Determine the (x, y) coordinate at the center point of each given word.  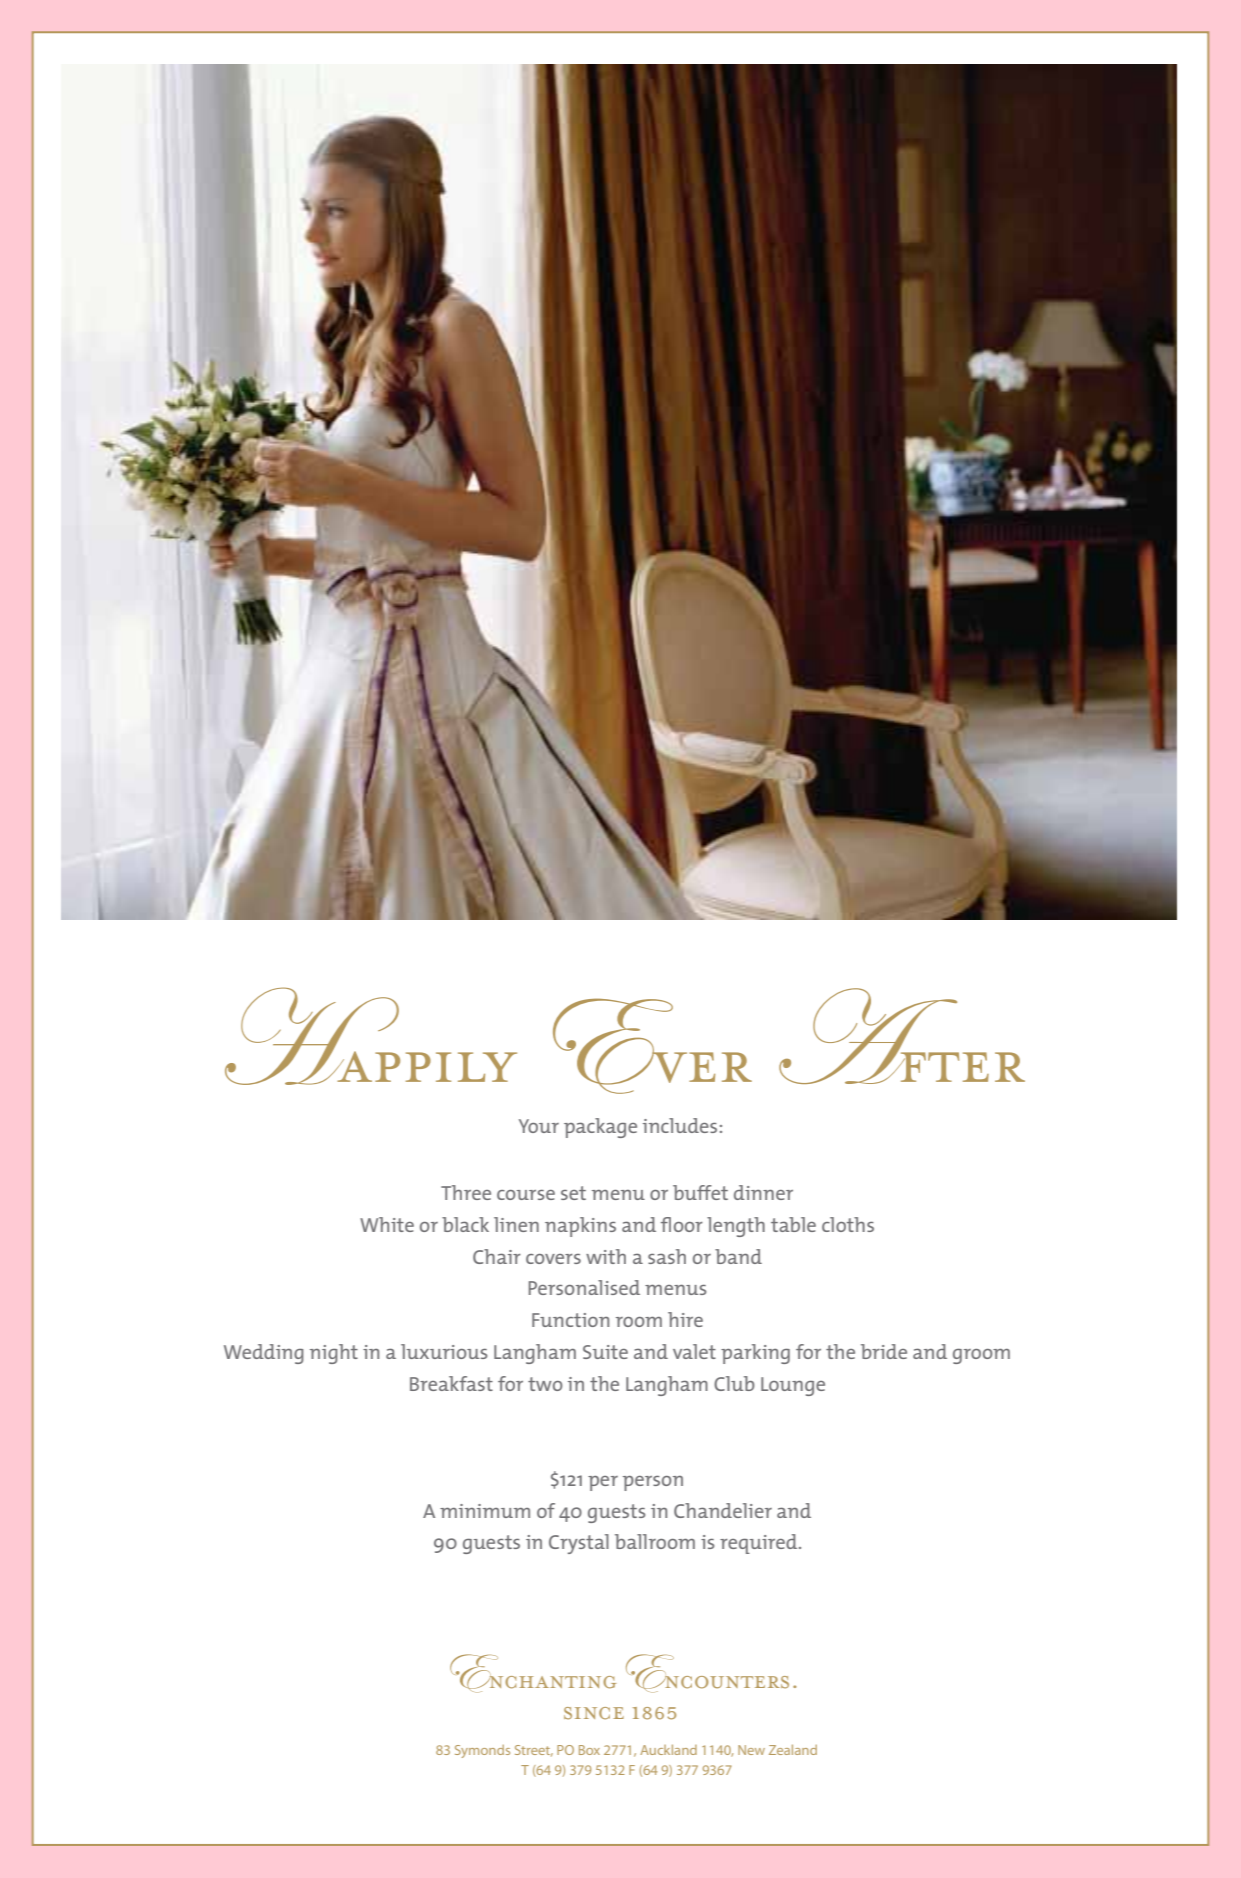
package (600, 1128)
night (334, 1354)
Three (466, 1192)
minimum (485, 1511)
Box (589, 1750)
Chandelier (723, 1510)
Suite (605, 1352)
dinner (763, 1192)
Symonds (482, 1751)
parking (755, 1354)
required (760, 1544)
